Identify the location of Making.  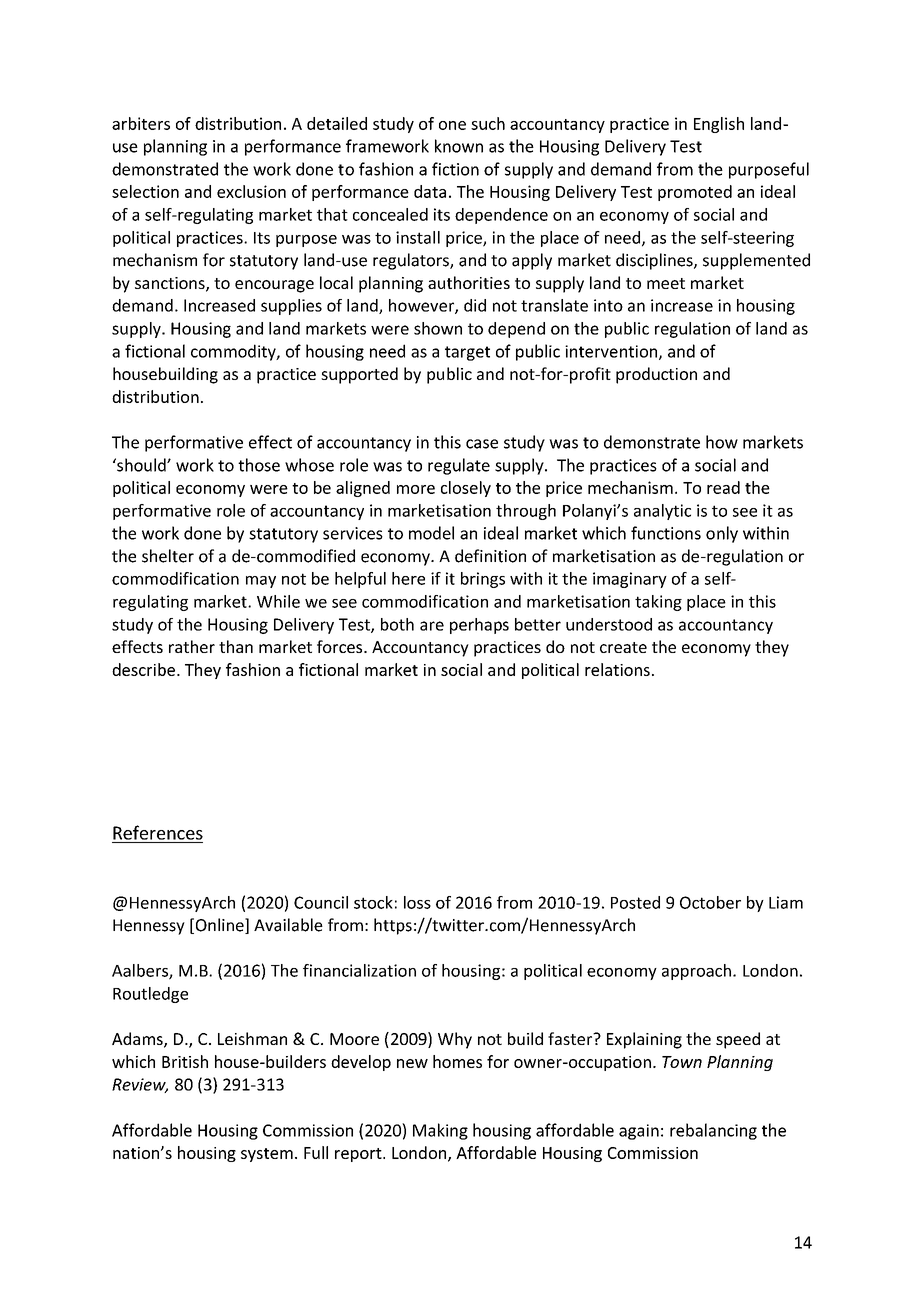
(440, 1131).
